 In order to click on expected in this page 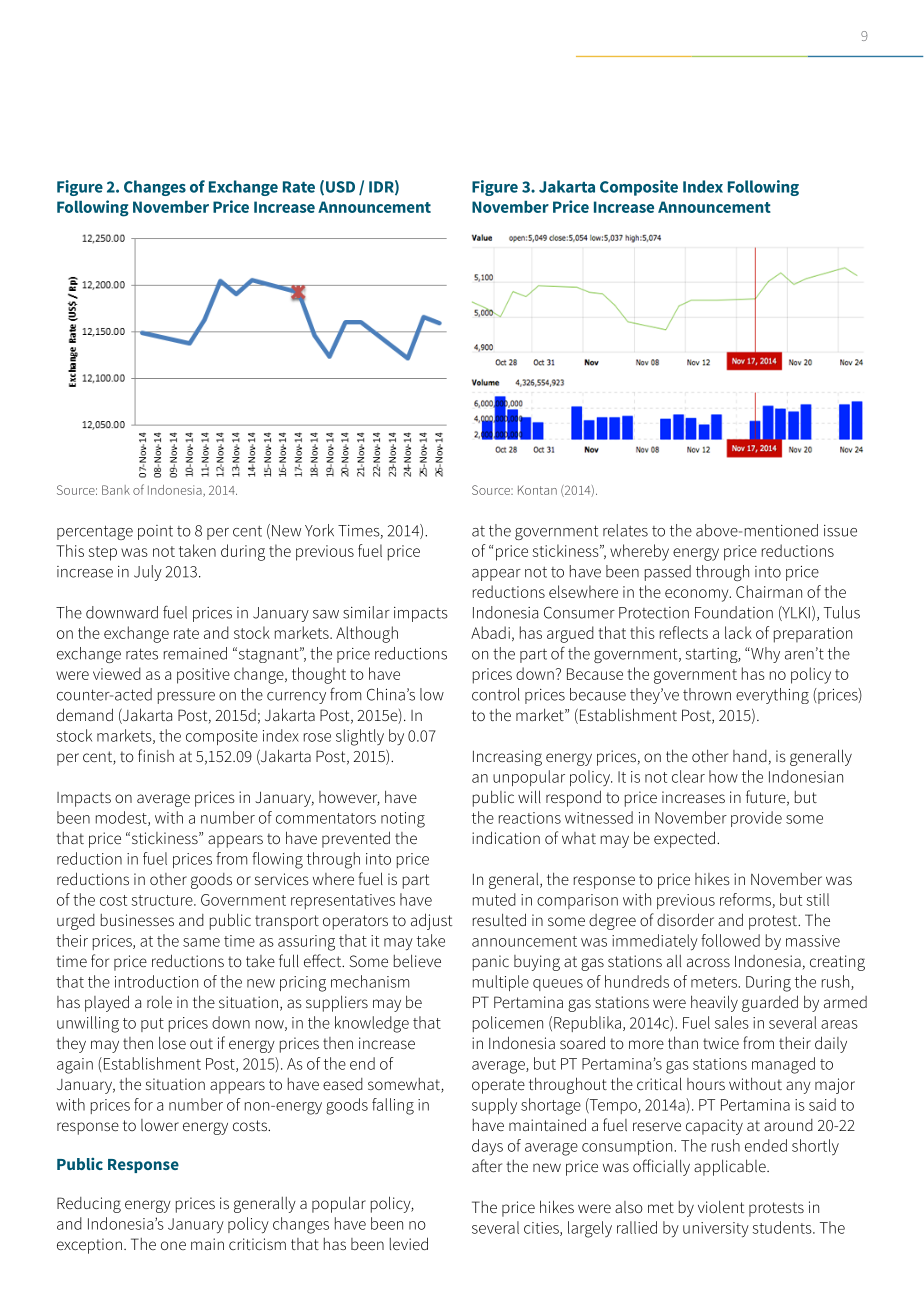, I will do `click(686, 839)`.
